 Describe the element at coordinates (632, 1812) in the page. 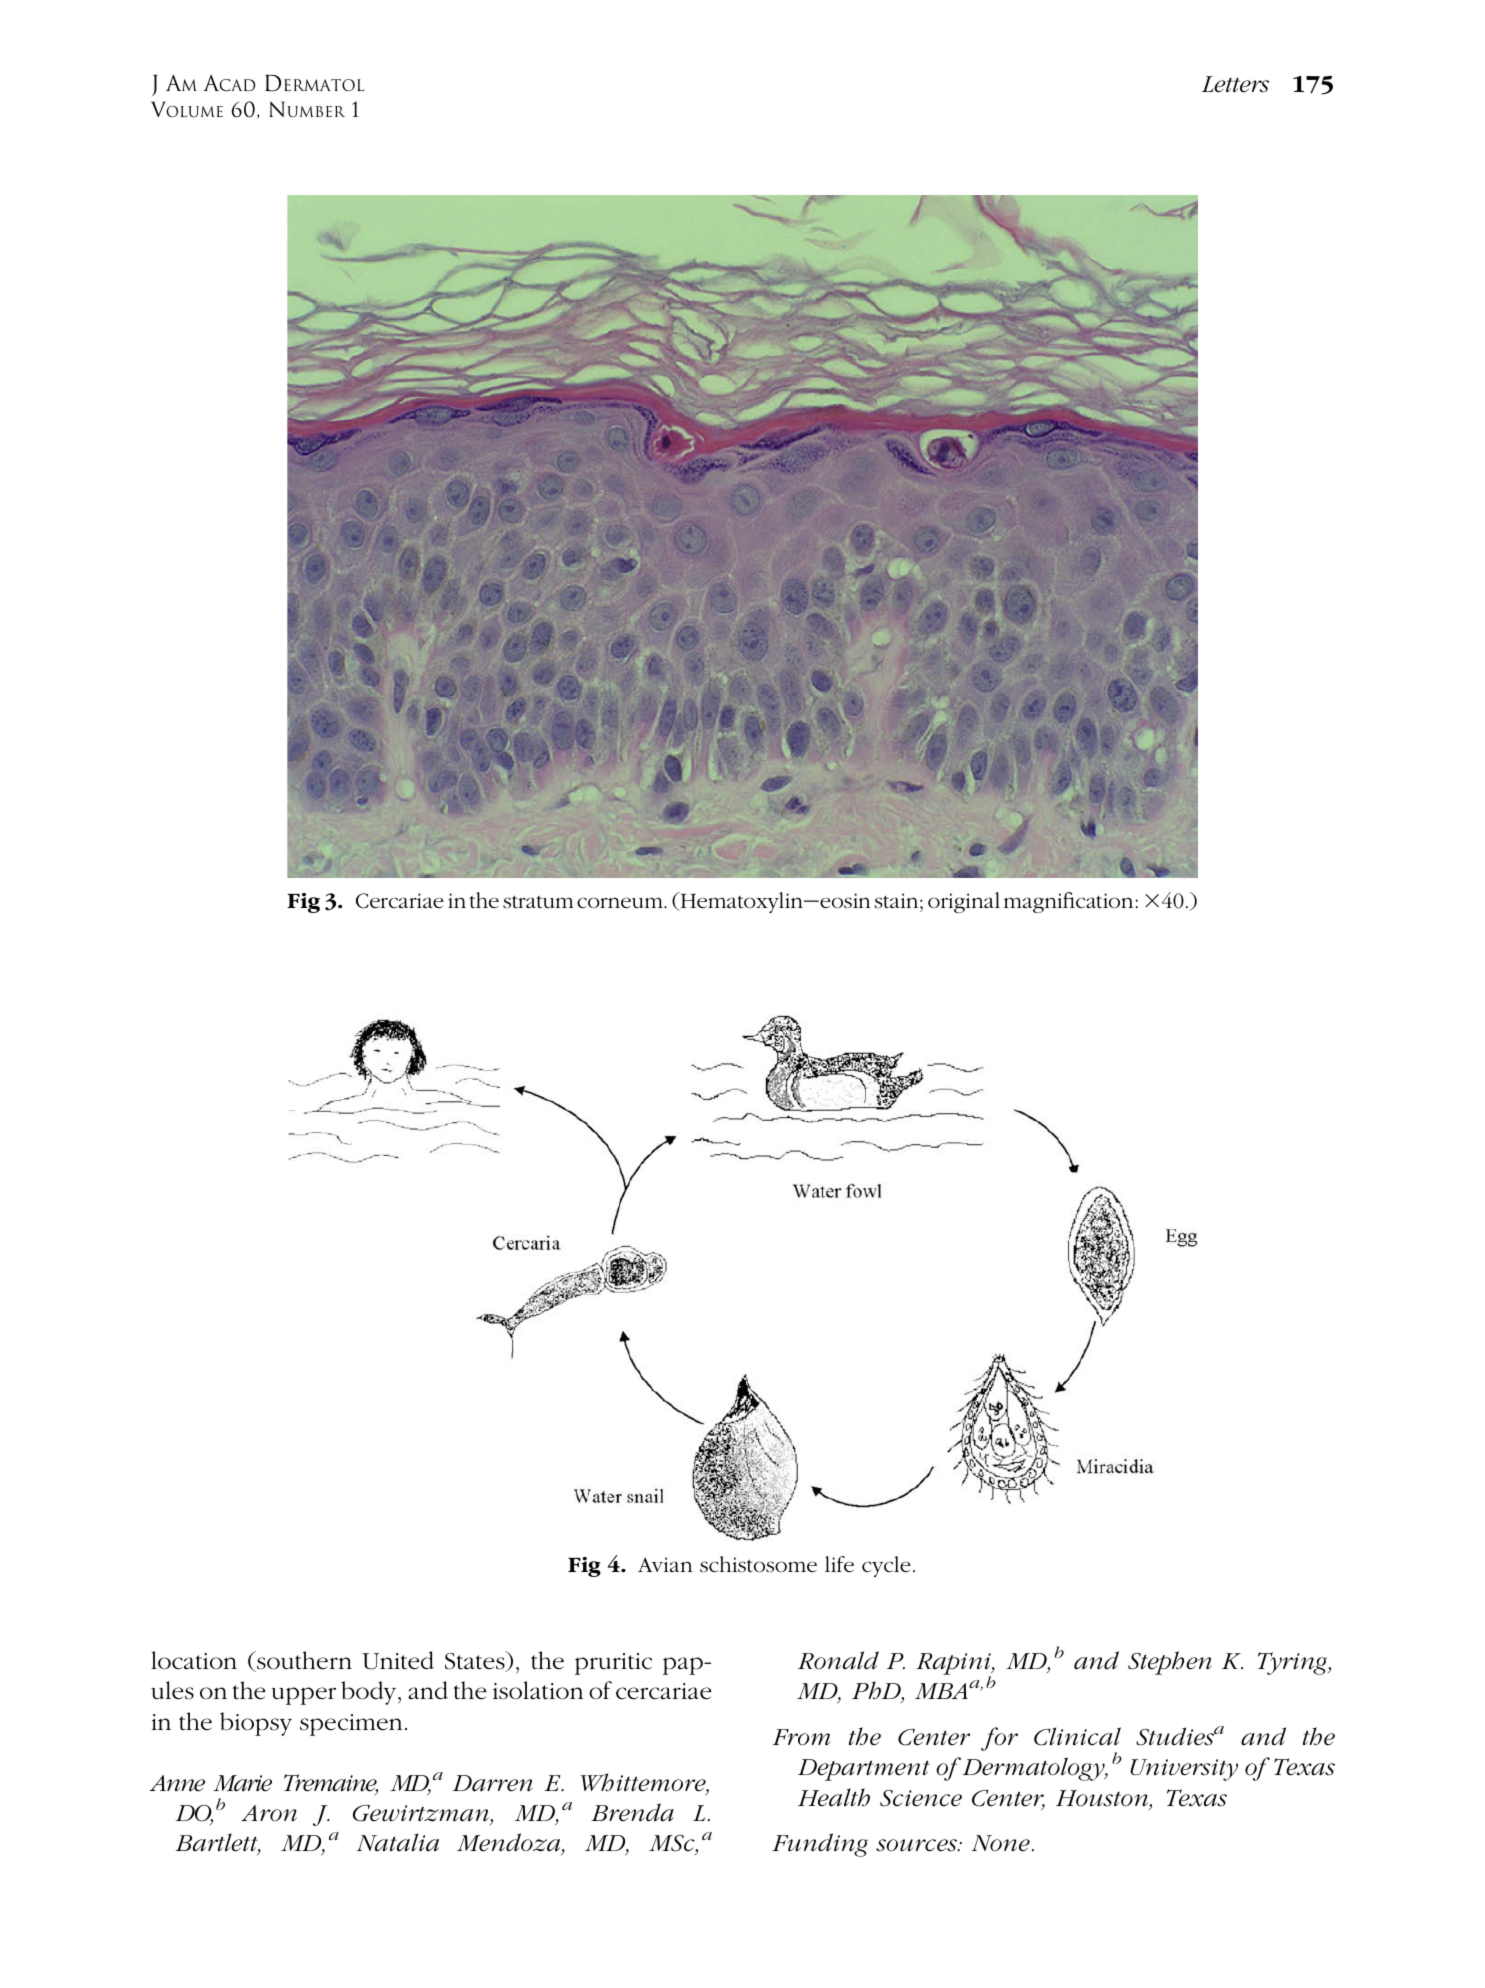

I see `Brenda` at that location.
